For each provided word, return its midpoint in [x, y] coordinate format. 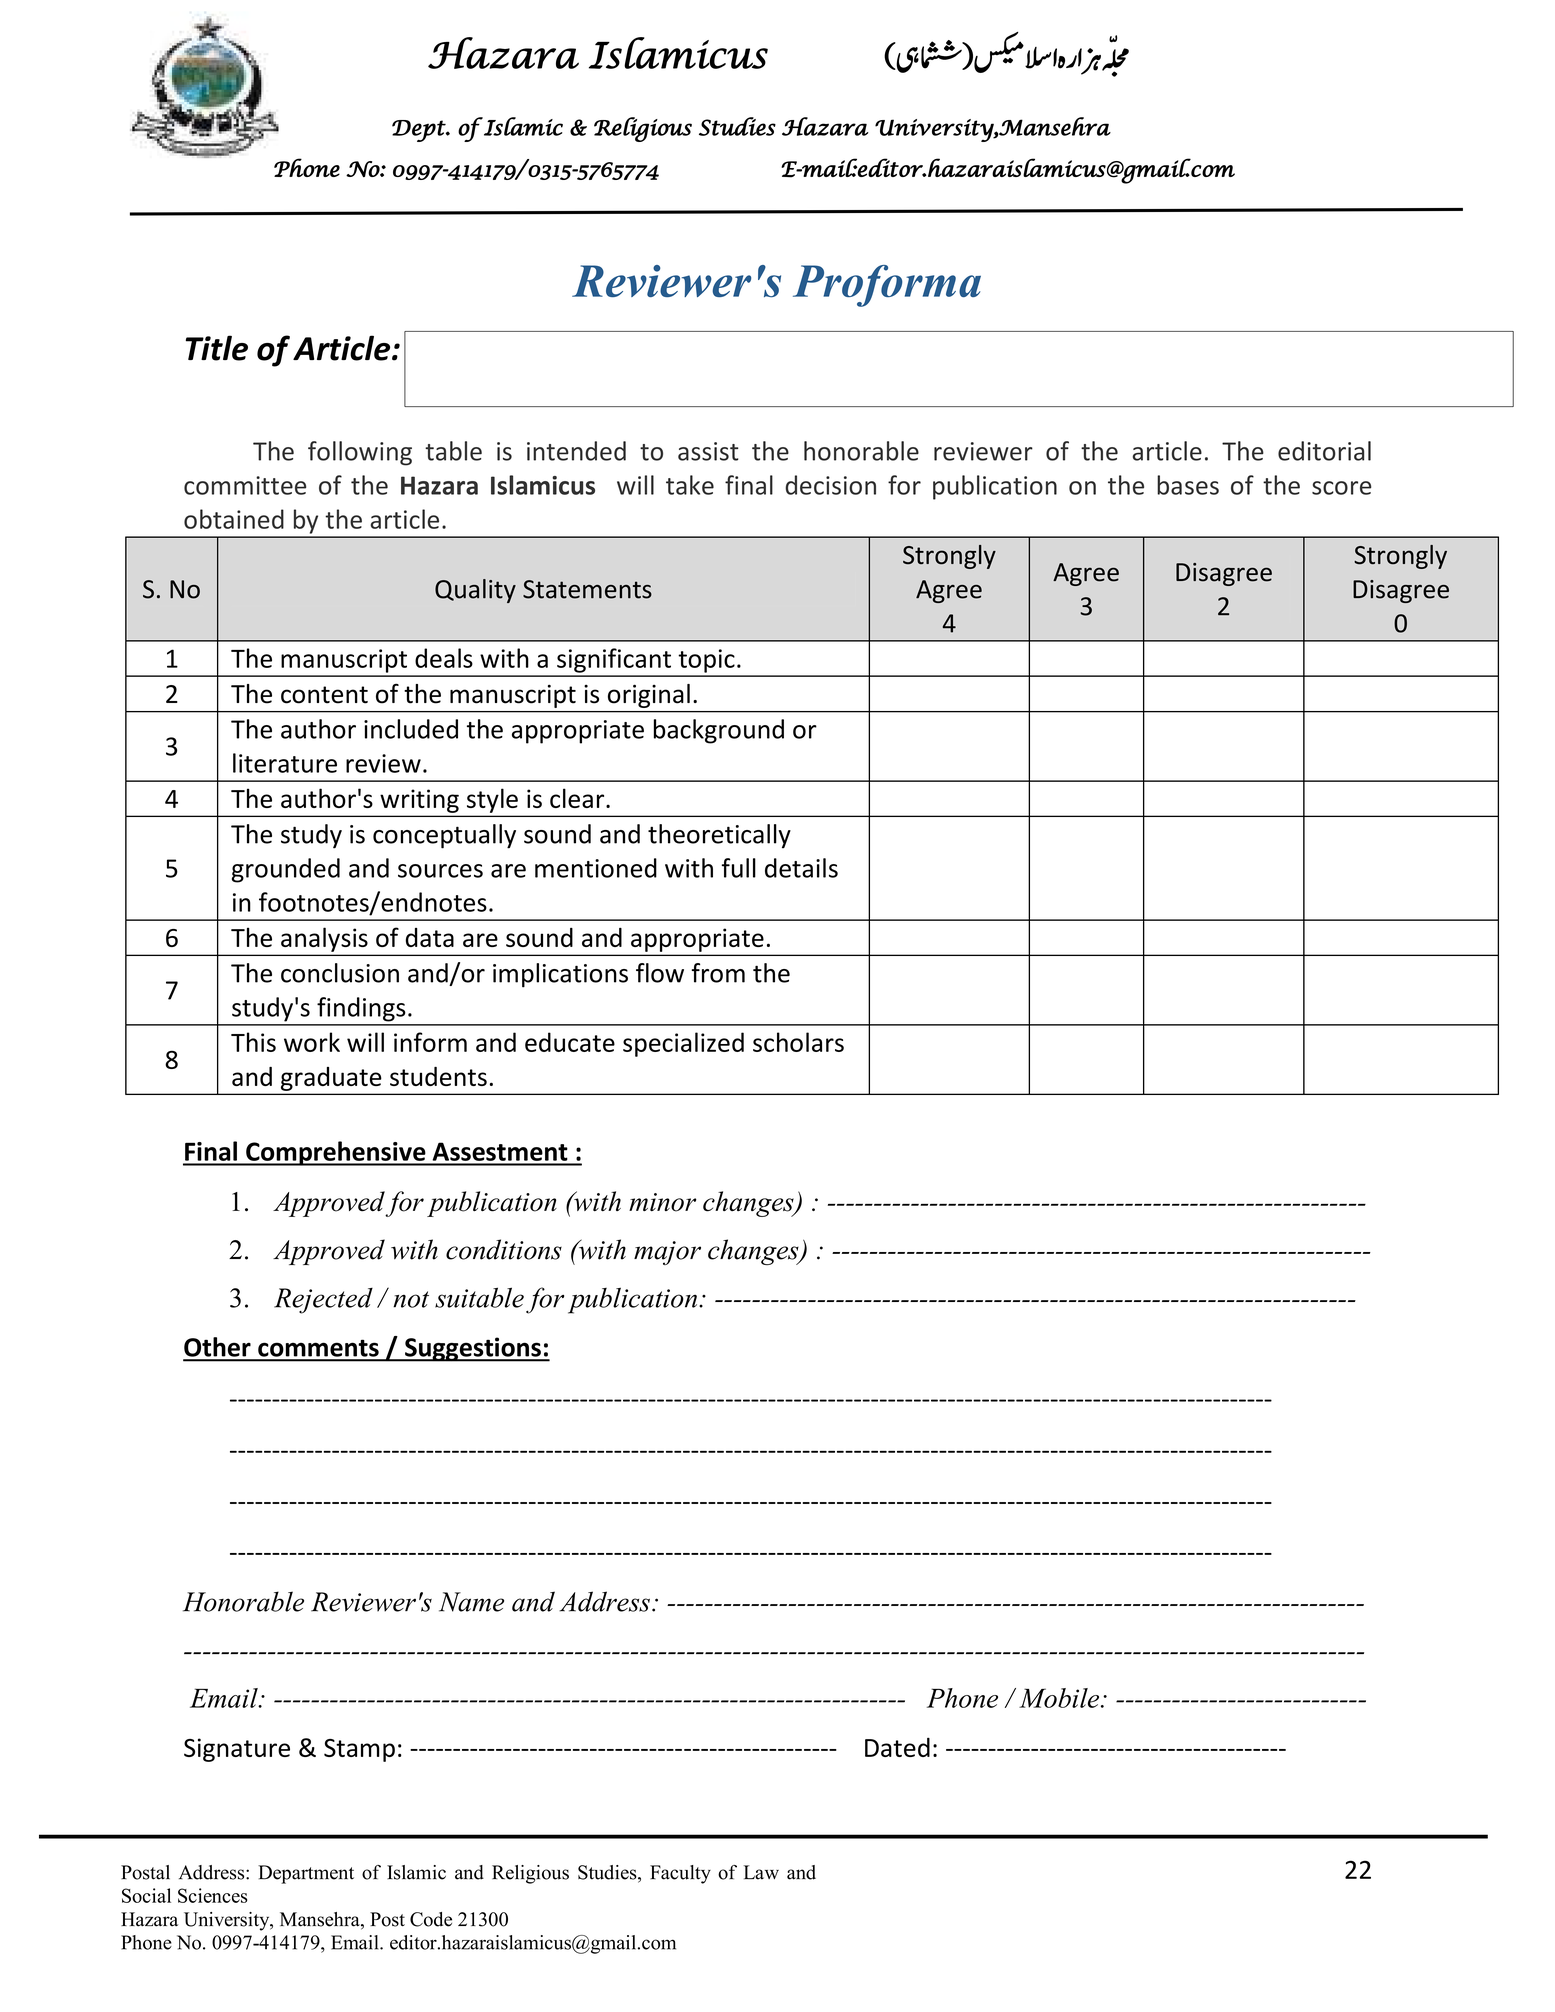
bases [1188, 485]
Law [761, 1872]
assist [708, 451]
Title [217, 348]
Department [306, 1874]
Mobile [1060, 1698]
